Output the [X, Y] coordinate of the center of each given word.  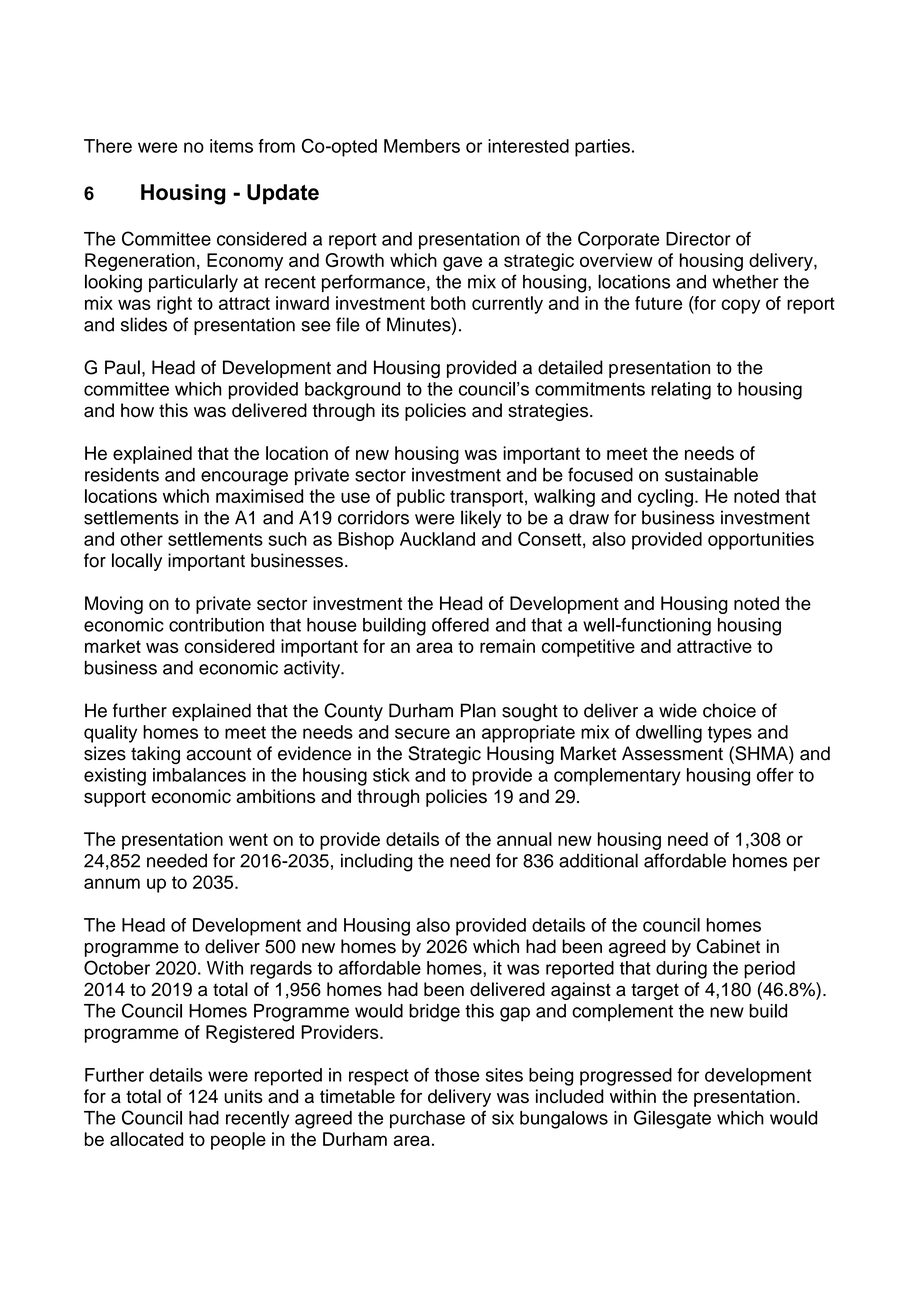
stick [391, 775]
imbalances [199, 775]
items [231, 146]
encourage [244, 478]
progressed [626, 1077]
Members [422, 146]
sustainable [711, 474]
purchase [427, 1120]
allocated [146, 1139]
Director [698, 239]
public [421, 498]
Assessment [672, 753]
